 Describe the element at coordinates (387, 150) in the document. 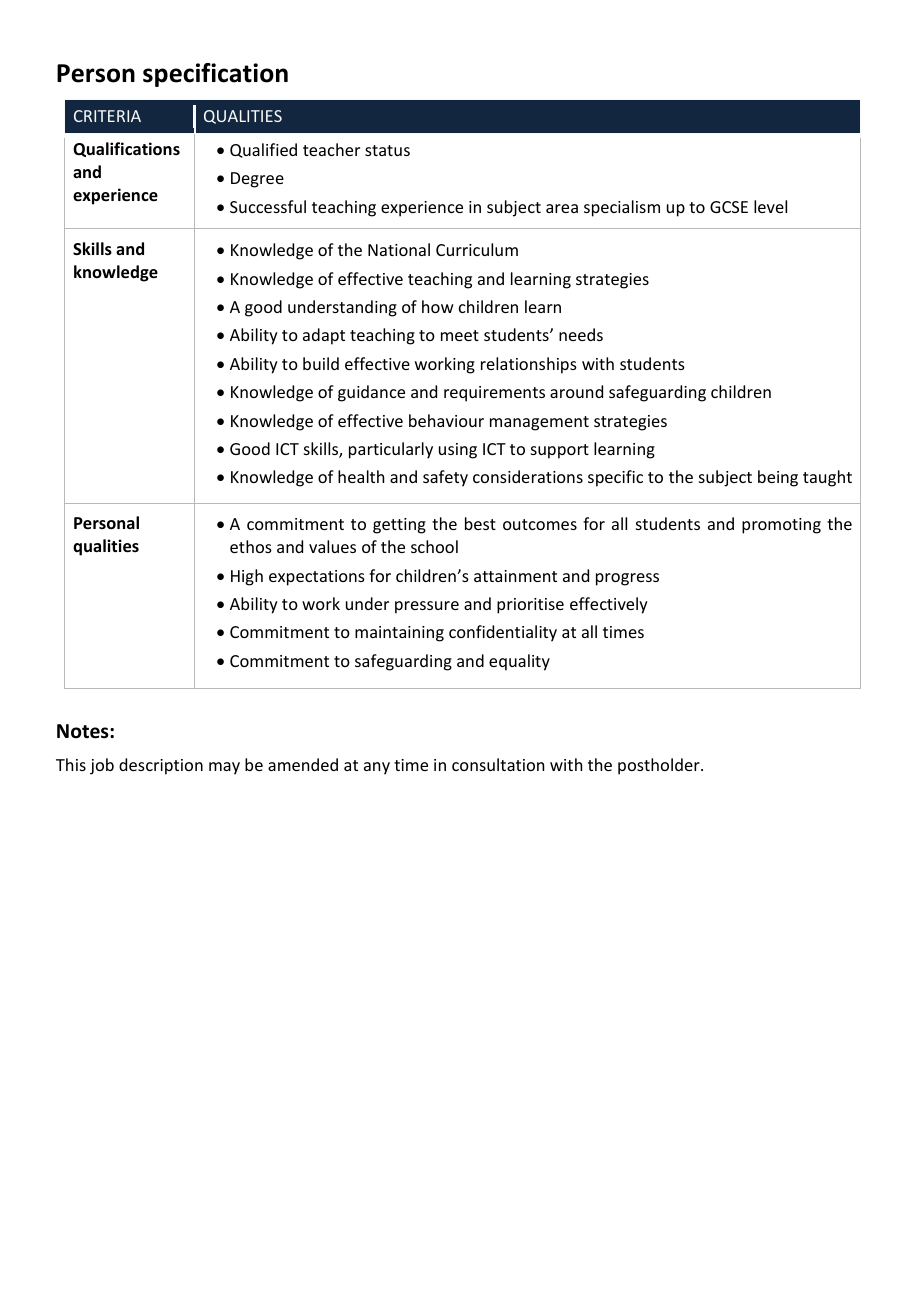

I see `status` at that location.
